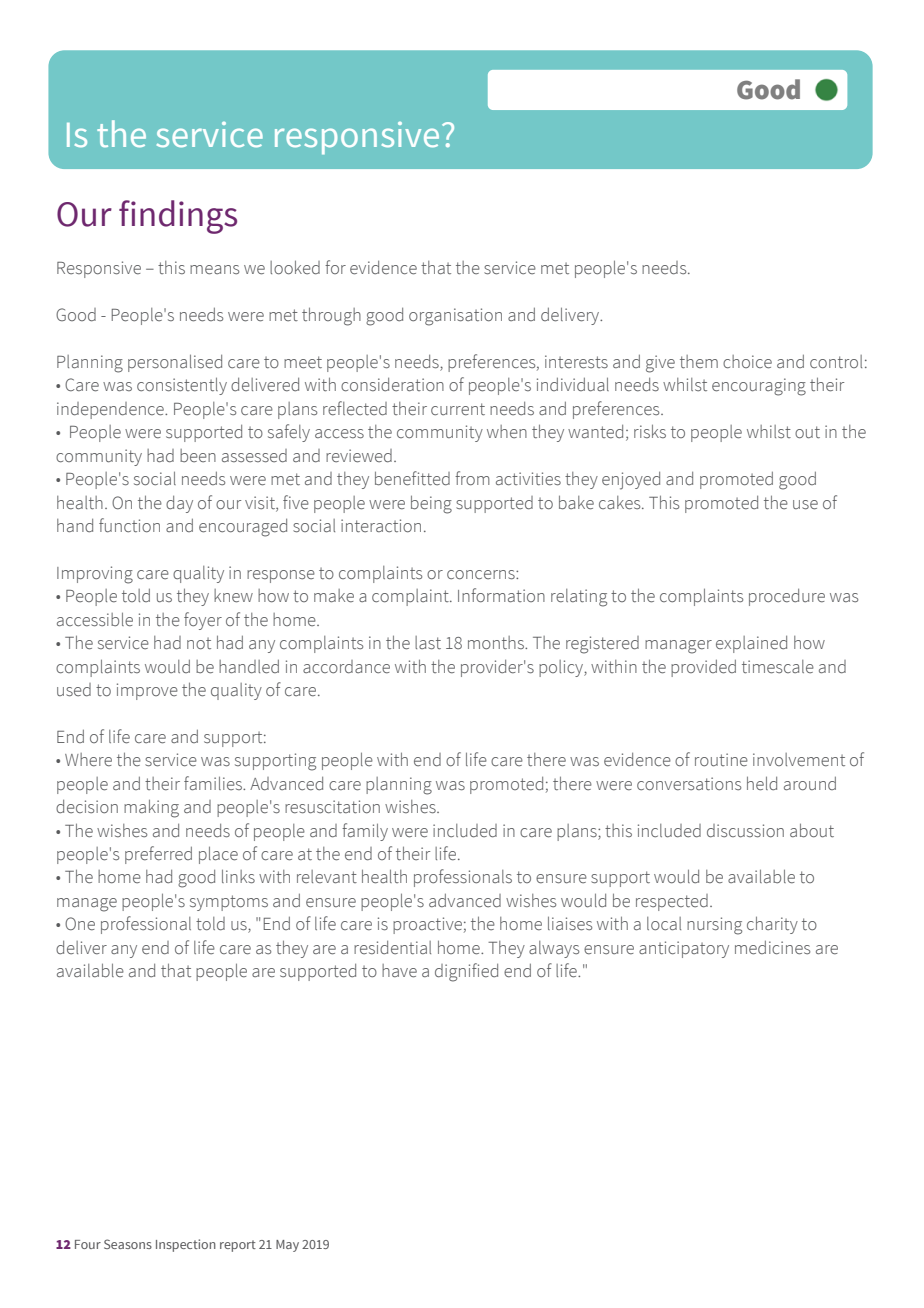 Image resolution: width=924 pixels, height=1308 pixels. I want to click on organisation, so click(455, 317).
